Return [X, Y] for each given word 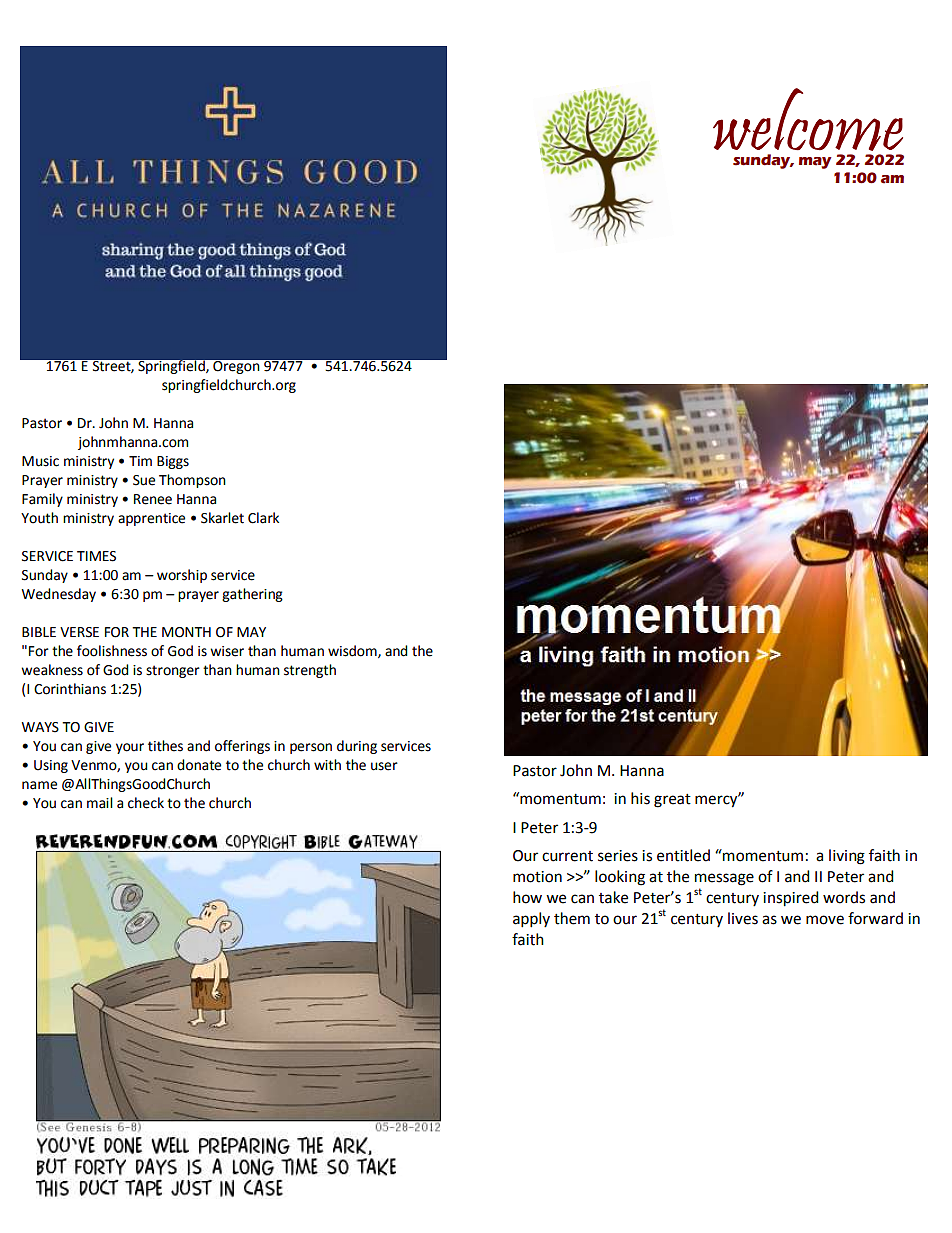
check [146, 803]
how [527, 897]
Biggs [173, 462]
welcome [808, 119]
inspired [791, 899]
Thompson [192, 481]
